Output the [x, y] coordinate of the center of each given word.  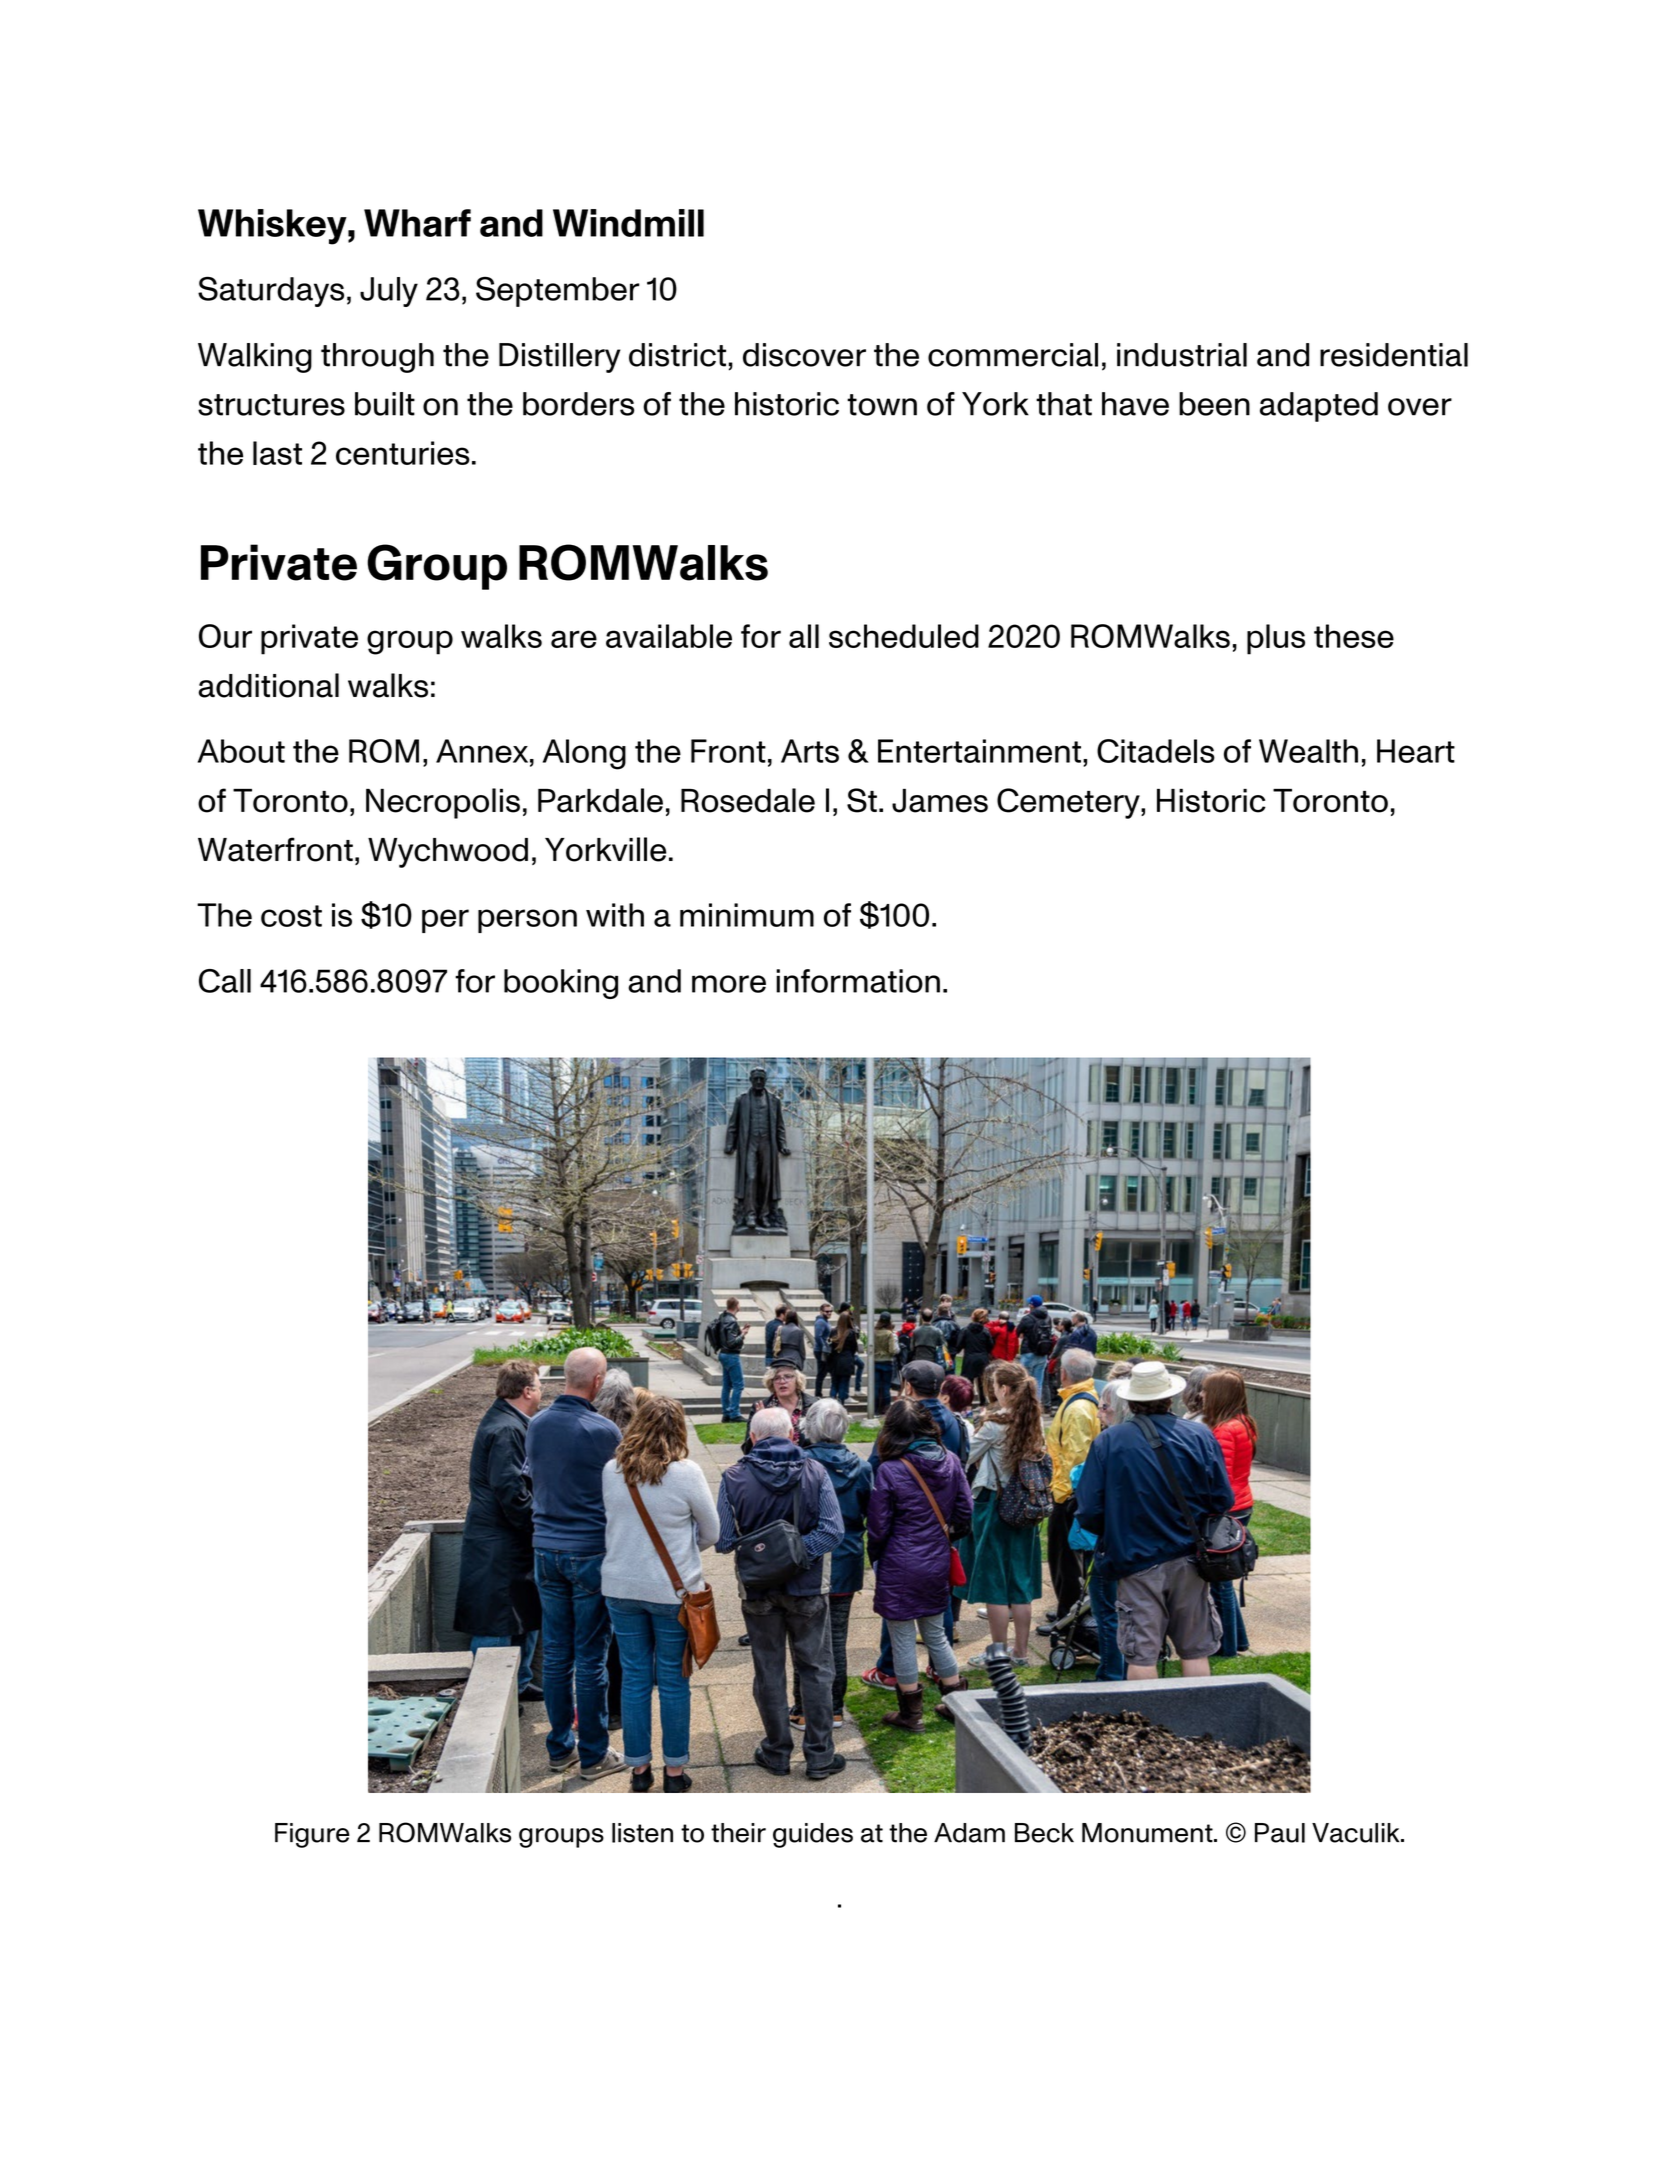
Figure [312, 1835]
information [858, 981]
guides [813, 1835]
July [389, 292]
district [677, 355]
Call [225, 981]
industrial [1182, 355]
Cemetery [1069, 803]
